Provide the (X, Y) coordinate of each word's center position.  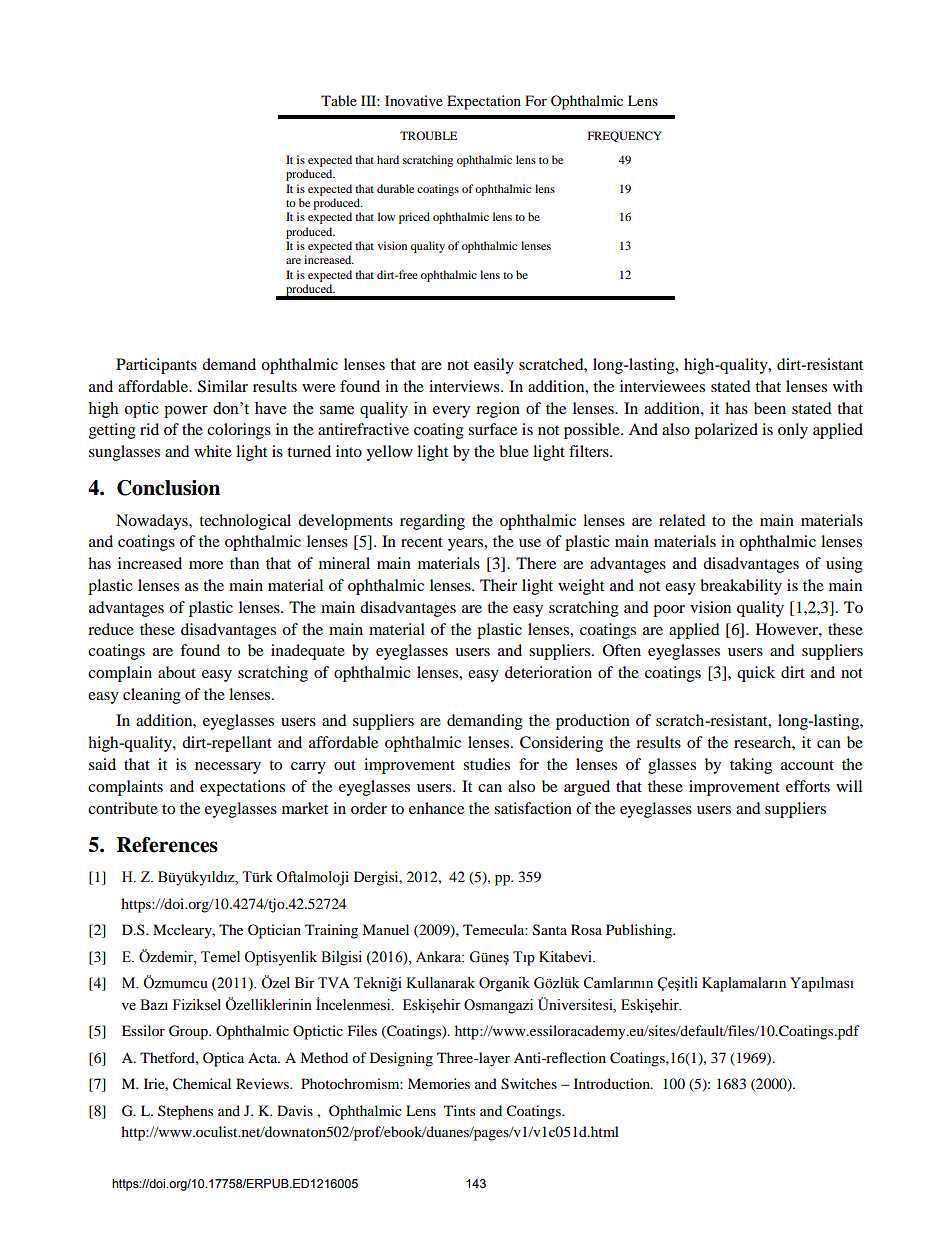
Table (339, 100)
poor (669, 611)
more (206, 565)
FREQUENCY (625, 136)
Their (498, 585)
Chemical (202, 1084)
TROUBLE (428, 135)
